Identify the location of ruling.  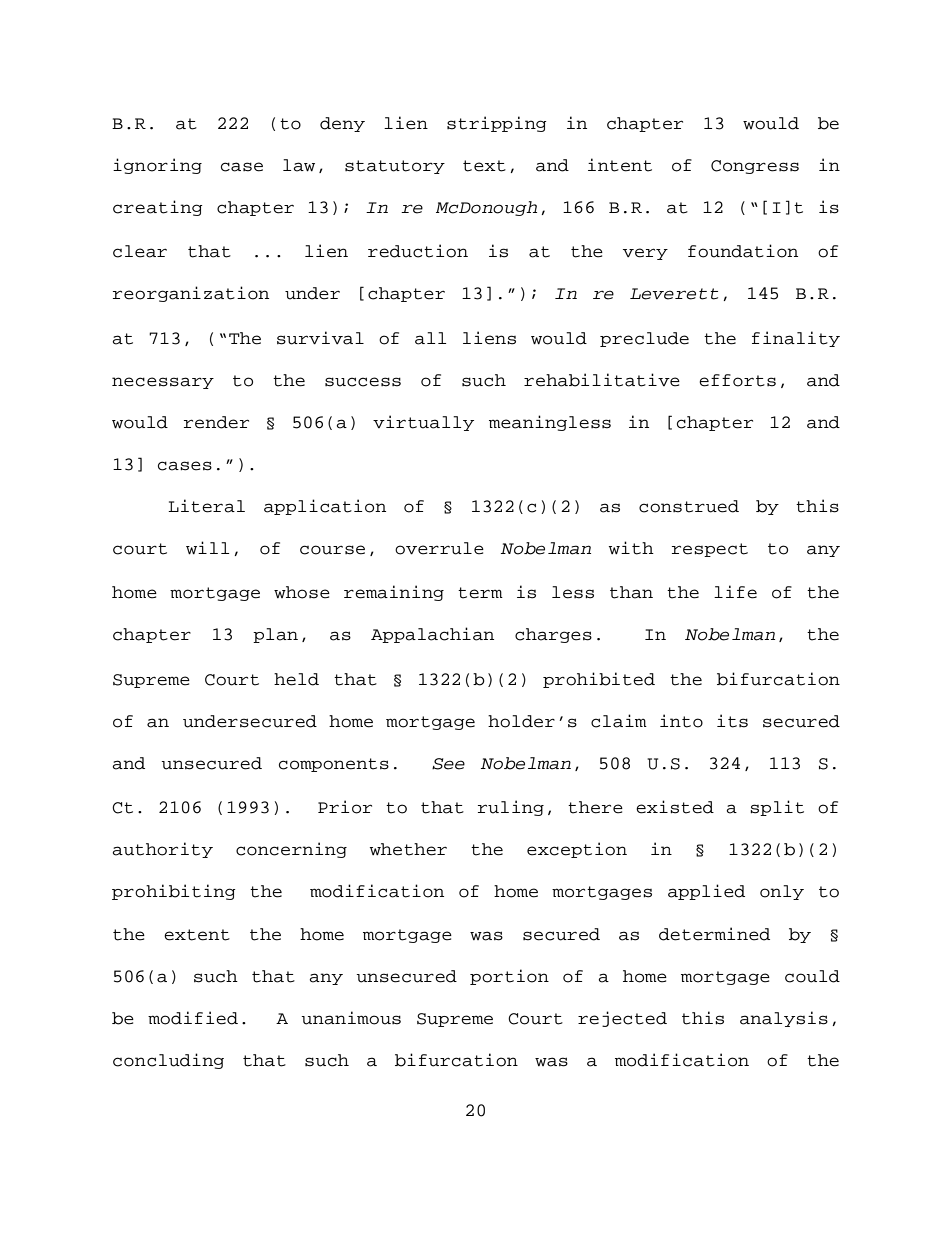
(511, 808).
